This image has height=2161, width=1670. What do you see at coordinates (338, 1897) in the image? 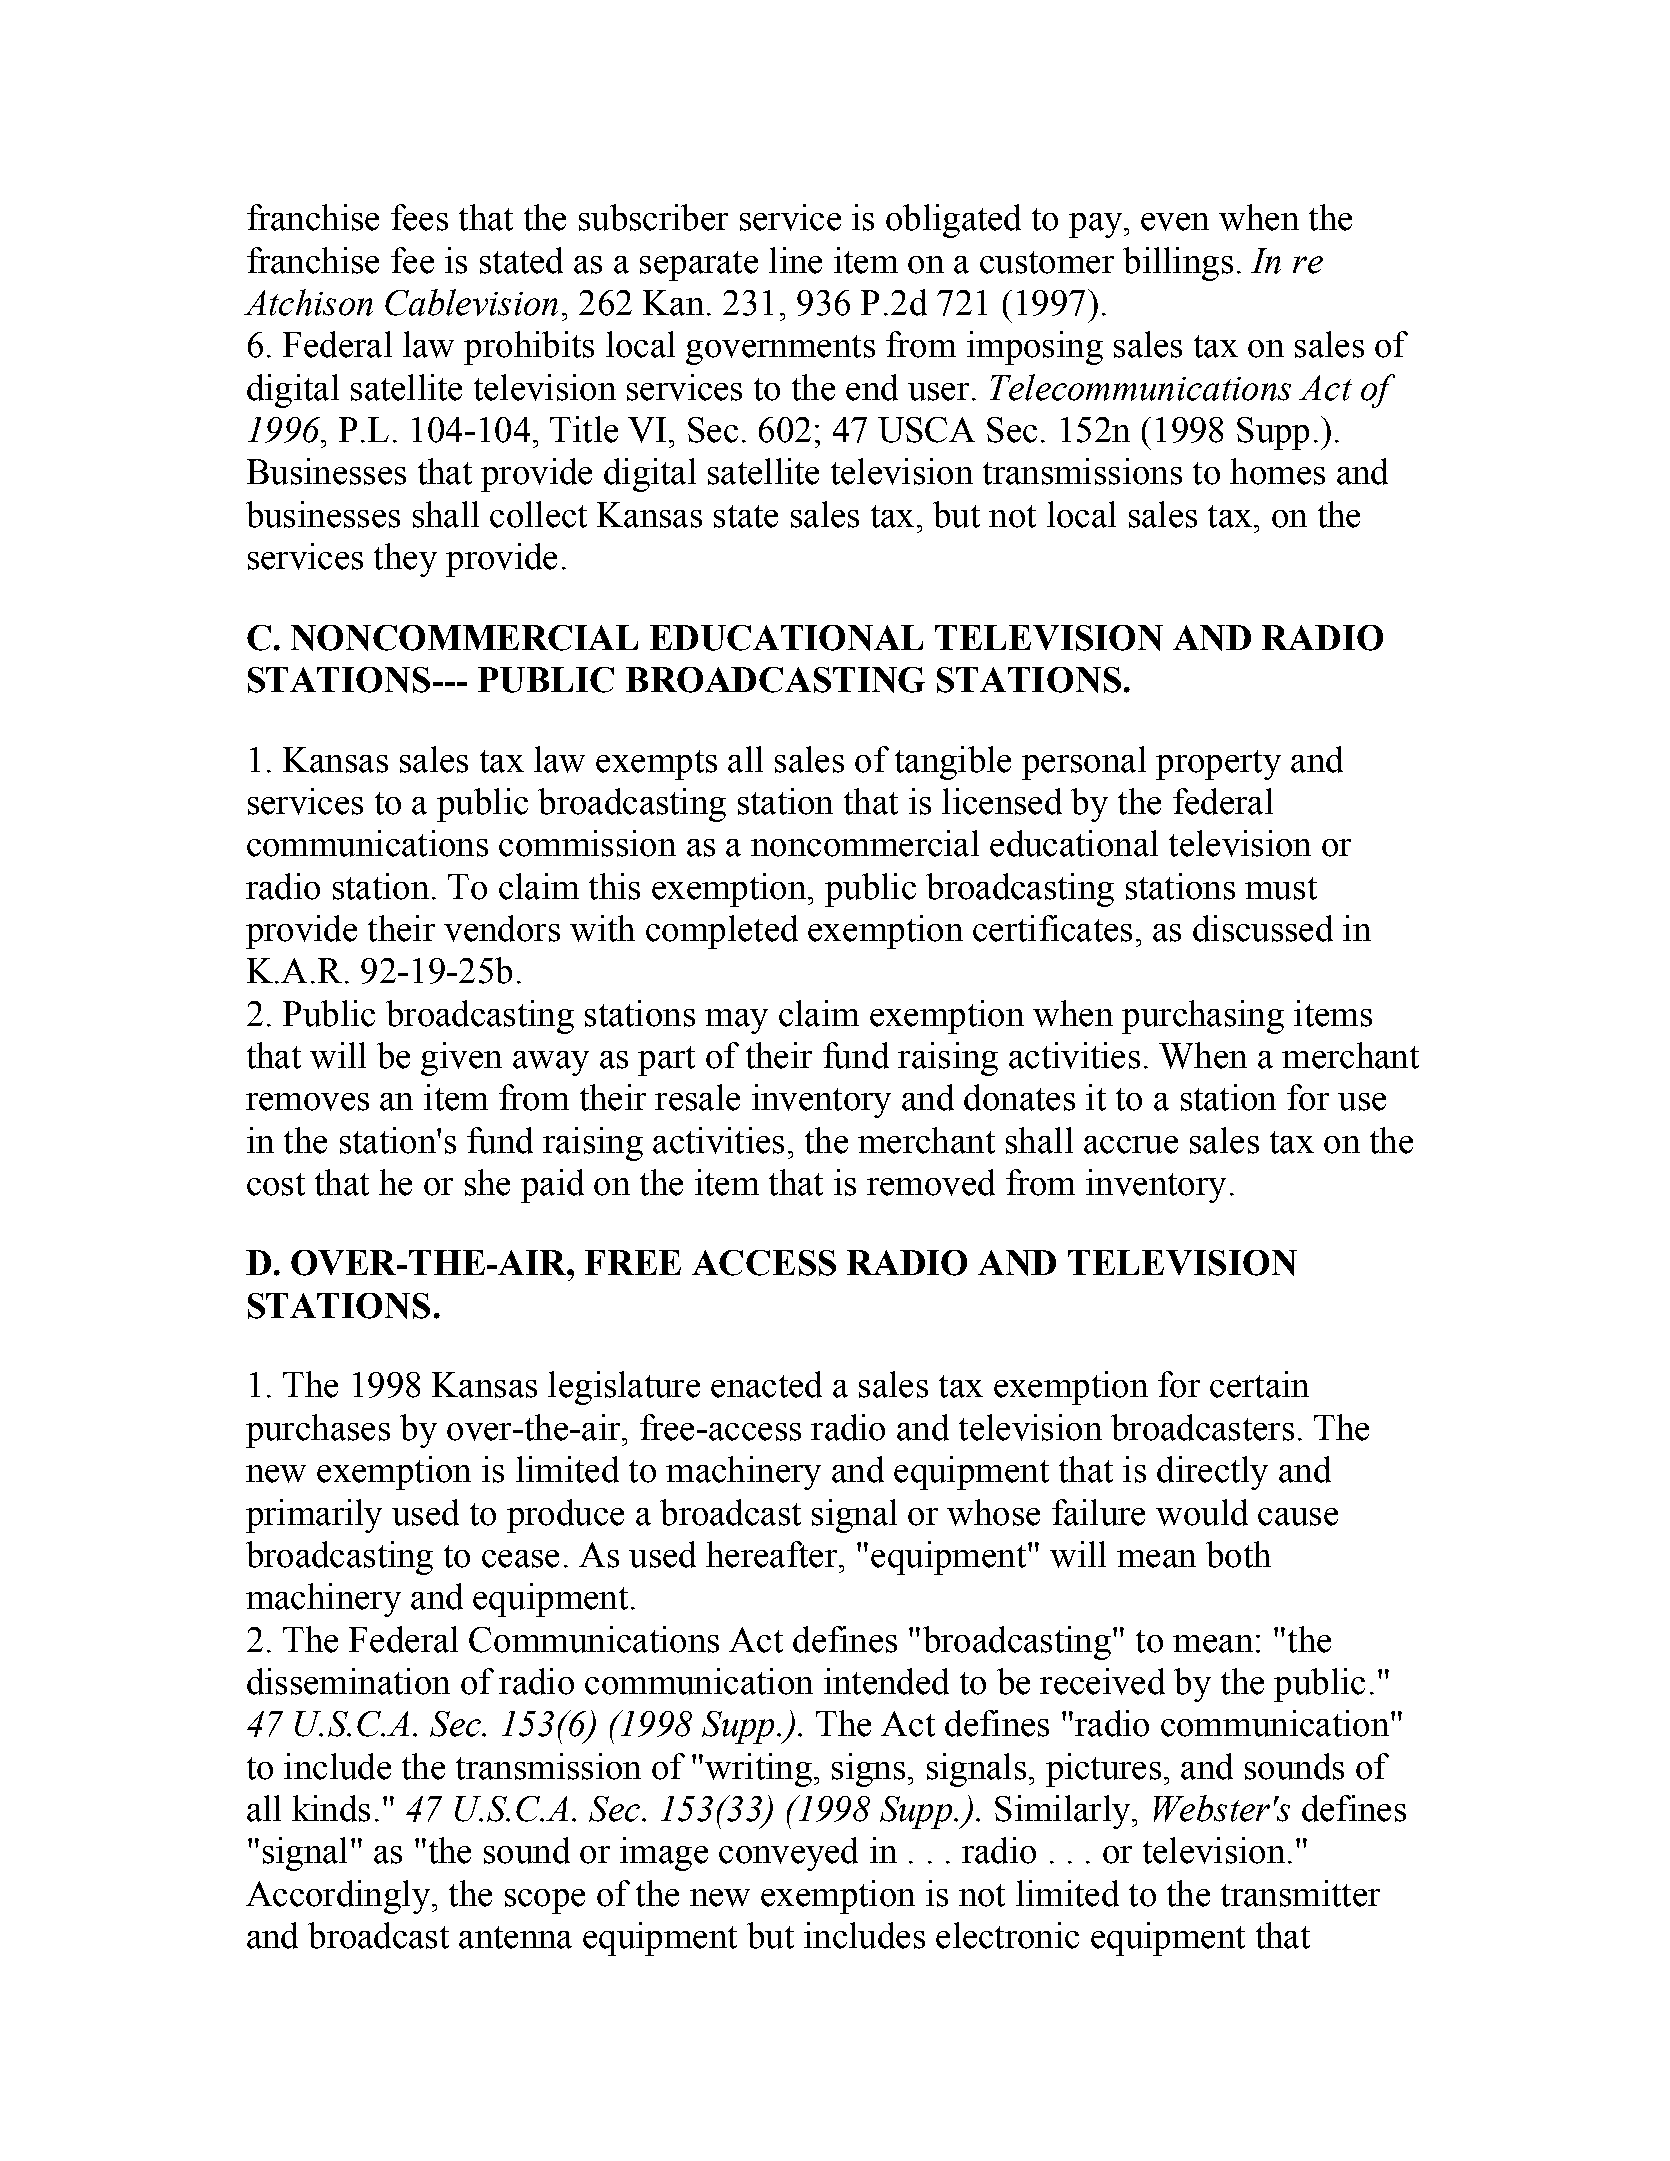
I see `Accordingly` at bounding box center [338, 1897].
